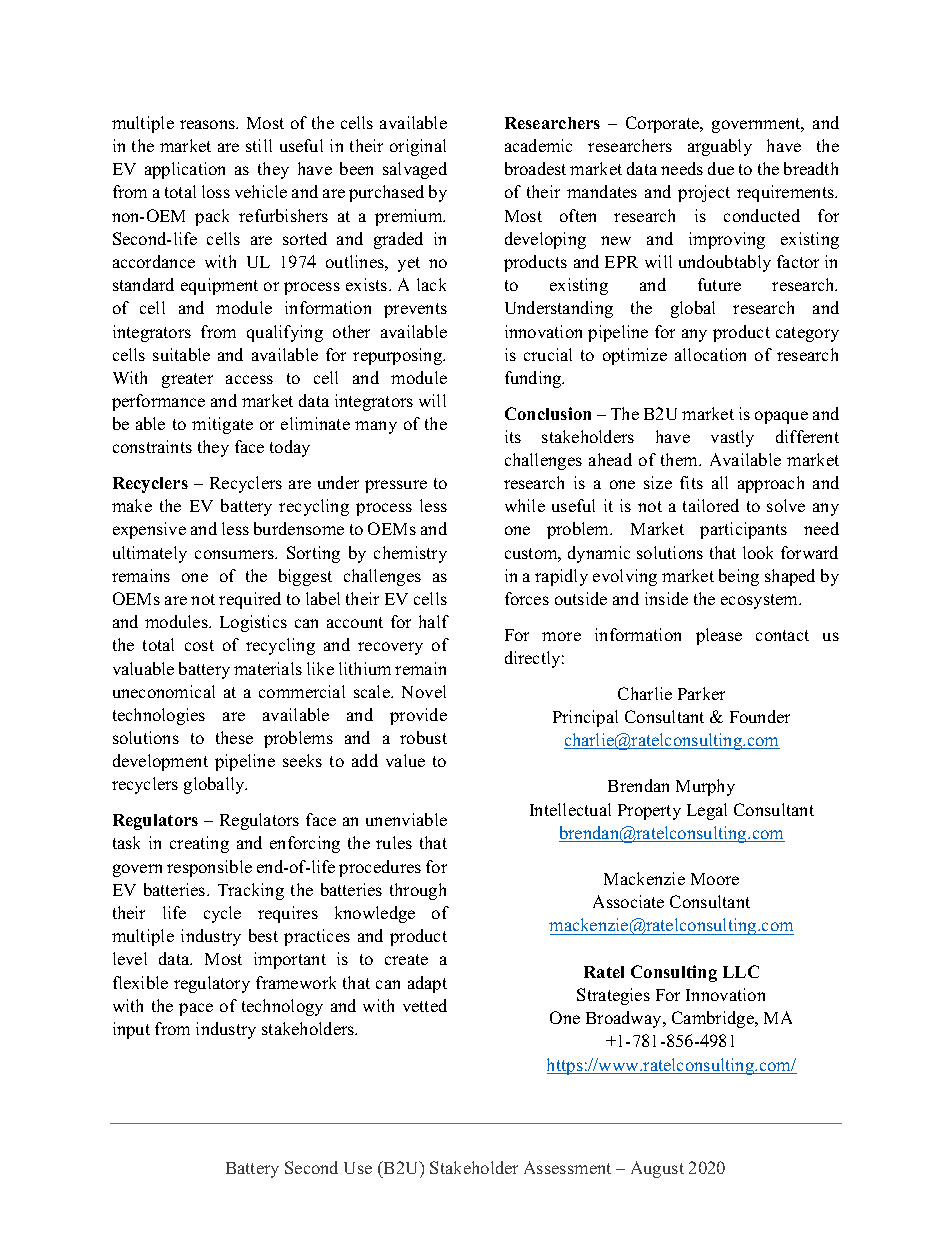  I want to click on original, so click(418, 147).
